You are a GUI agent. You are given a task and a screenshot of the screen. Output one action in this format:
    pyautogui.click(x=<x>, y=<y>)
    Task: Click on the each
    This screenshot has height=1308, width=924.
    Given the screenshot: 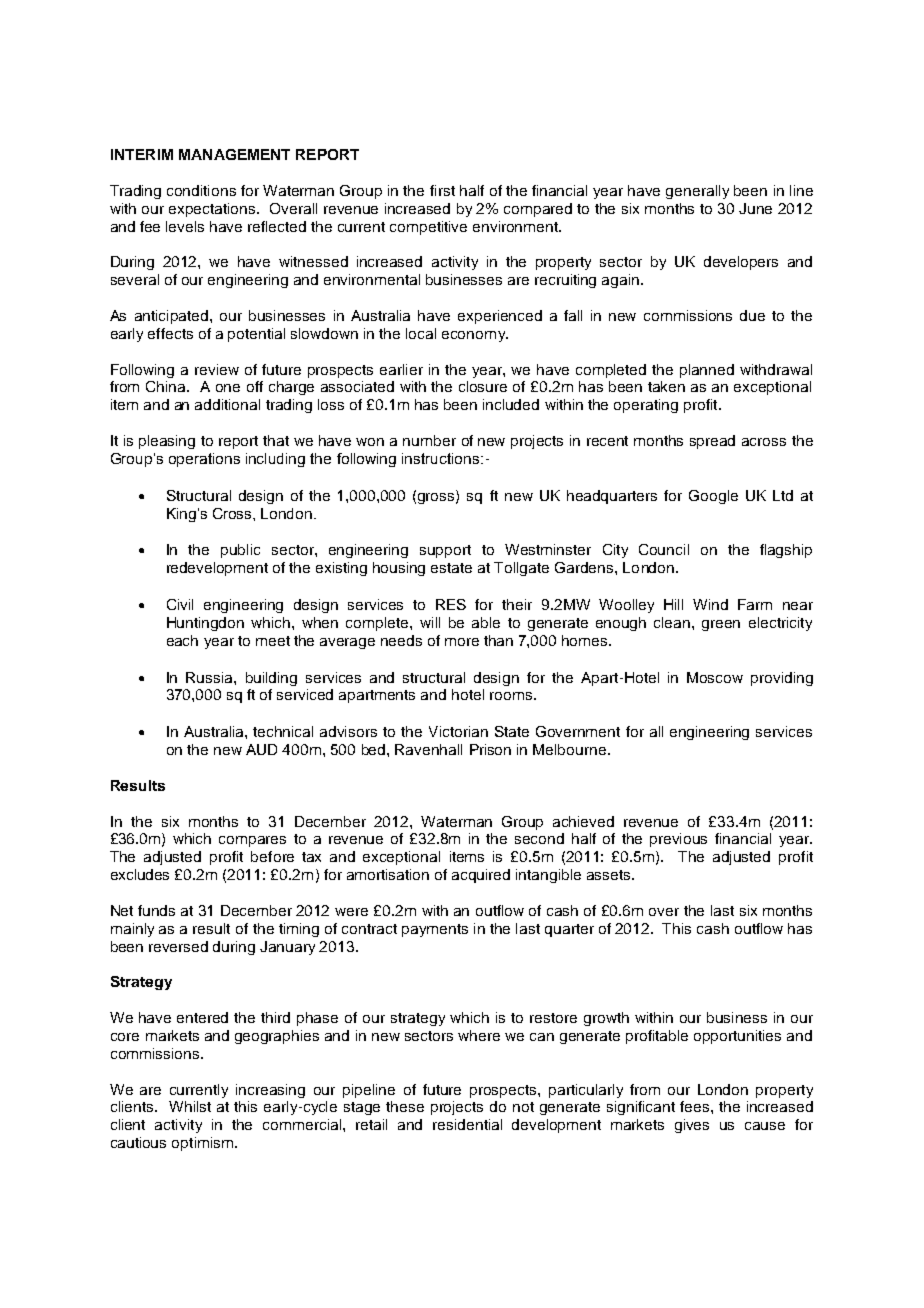 What is the action you would take?
    pyautogui.click(x=182, y=640)
